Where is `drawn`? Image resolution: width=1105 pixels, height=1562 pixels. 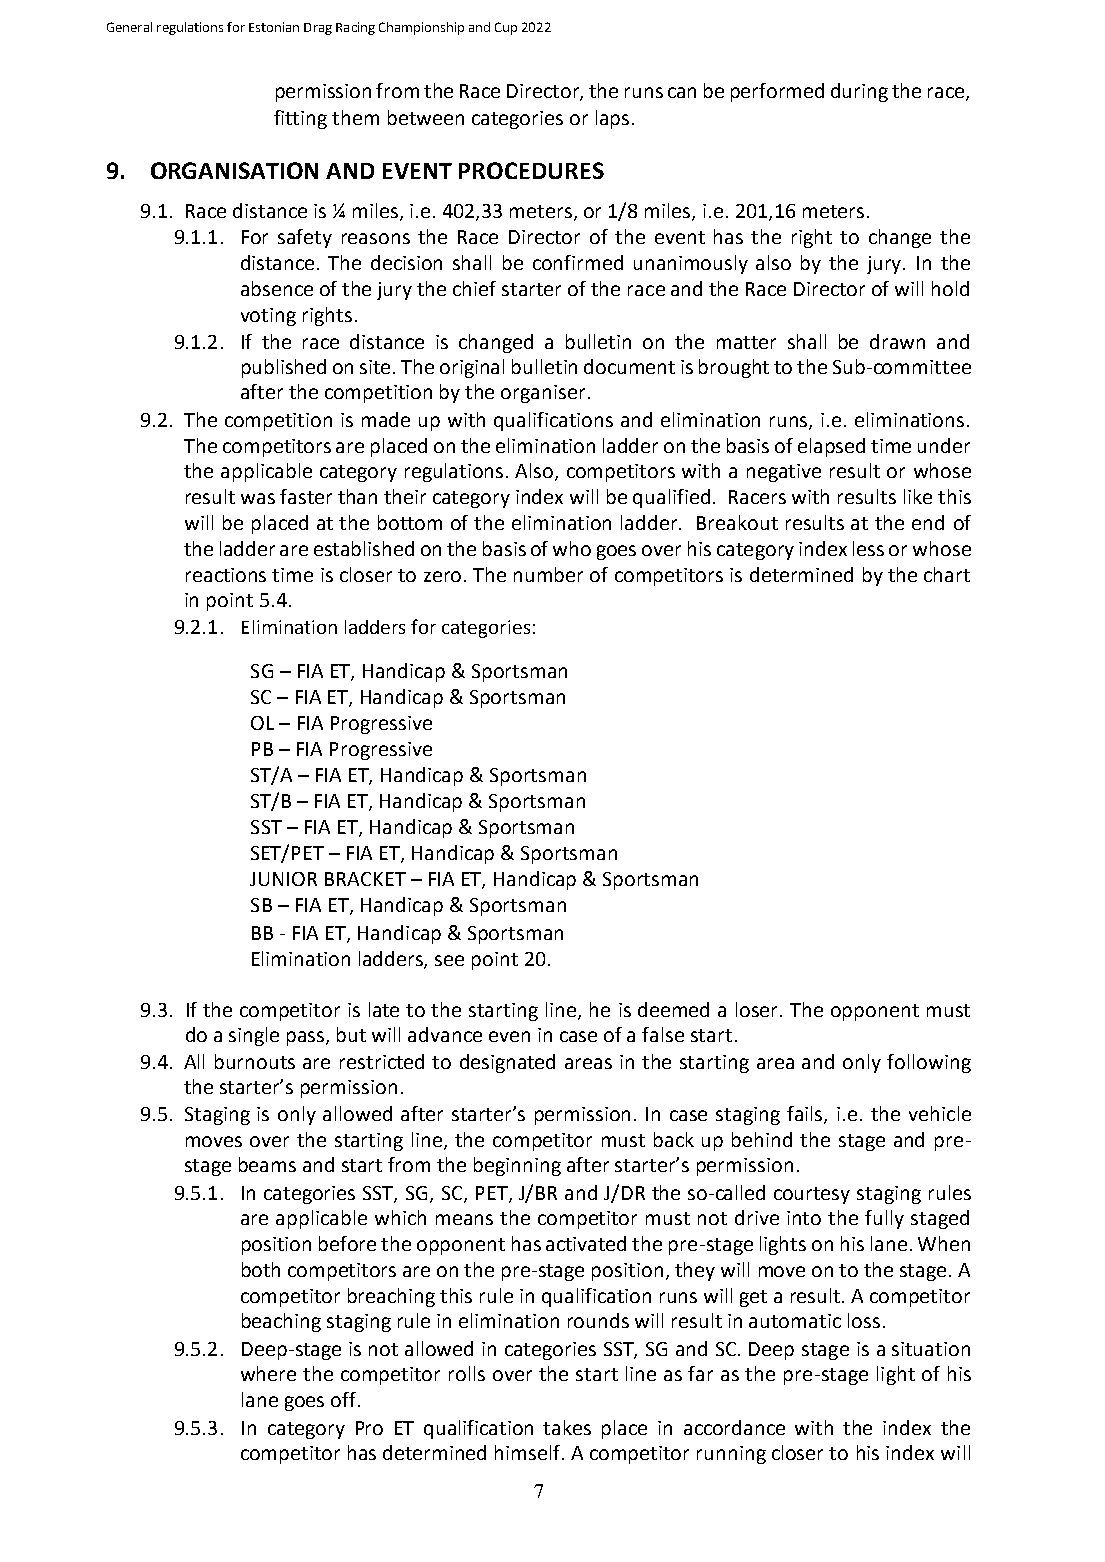 drawn is located at coordinates (897, 341).
